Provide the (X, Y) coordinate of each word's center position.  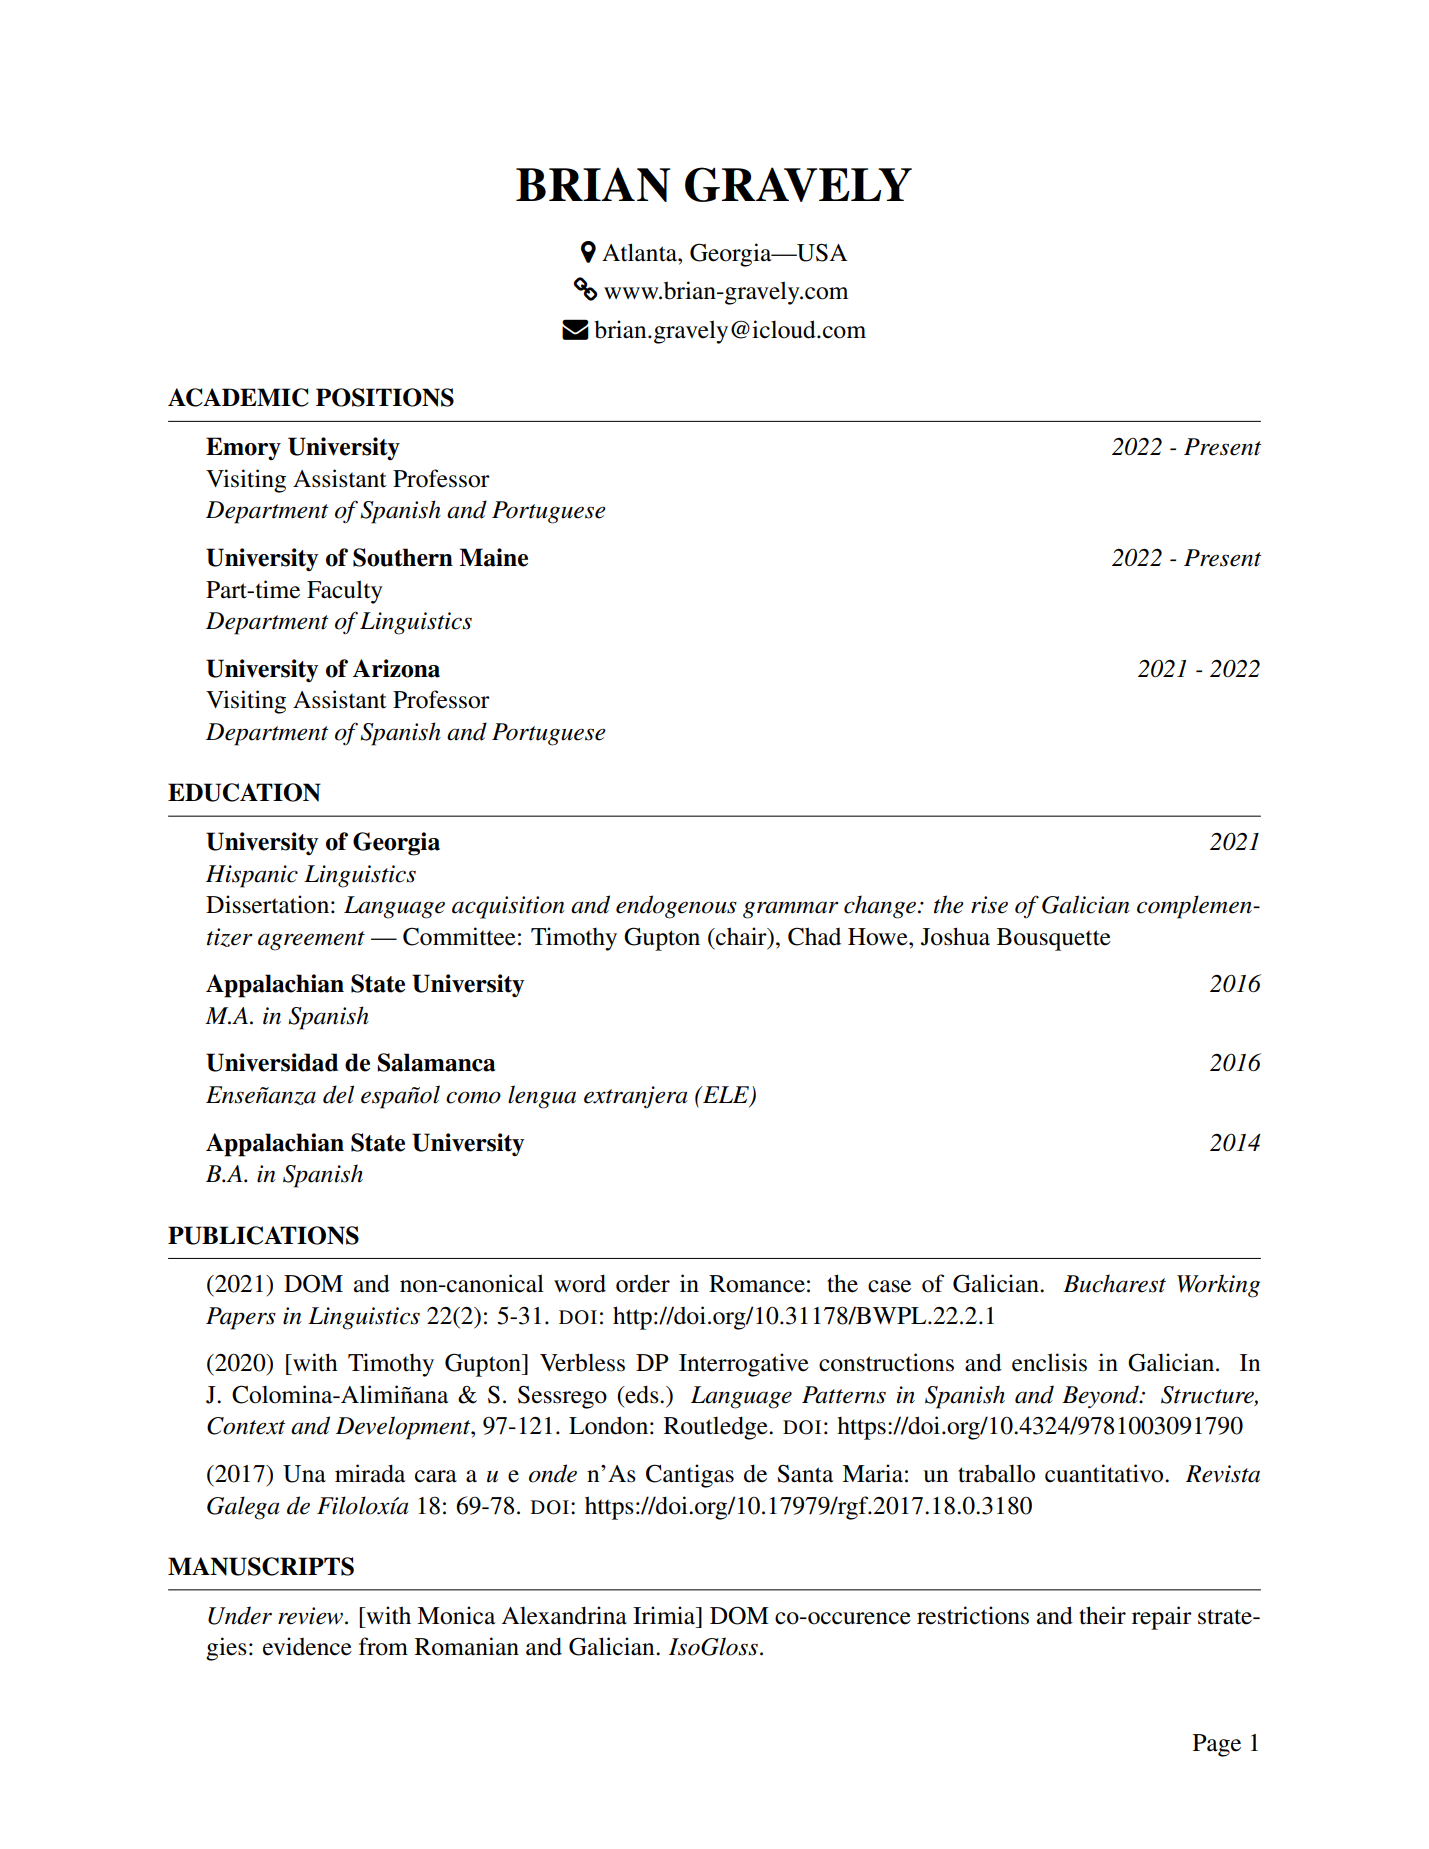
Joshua (955, 936)
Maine (493, 557)
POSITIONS (385, 397)
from (383, 1646)
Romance (757, 1284)
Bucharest (1114, 1283)
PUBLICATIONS (263, 1235)
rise (989, 905)
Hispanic (252, 876)
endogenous (676, 907)
